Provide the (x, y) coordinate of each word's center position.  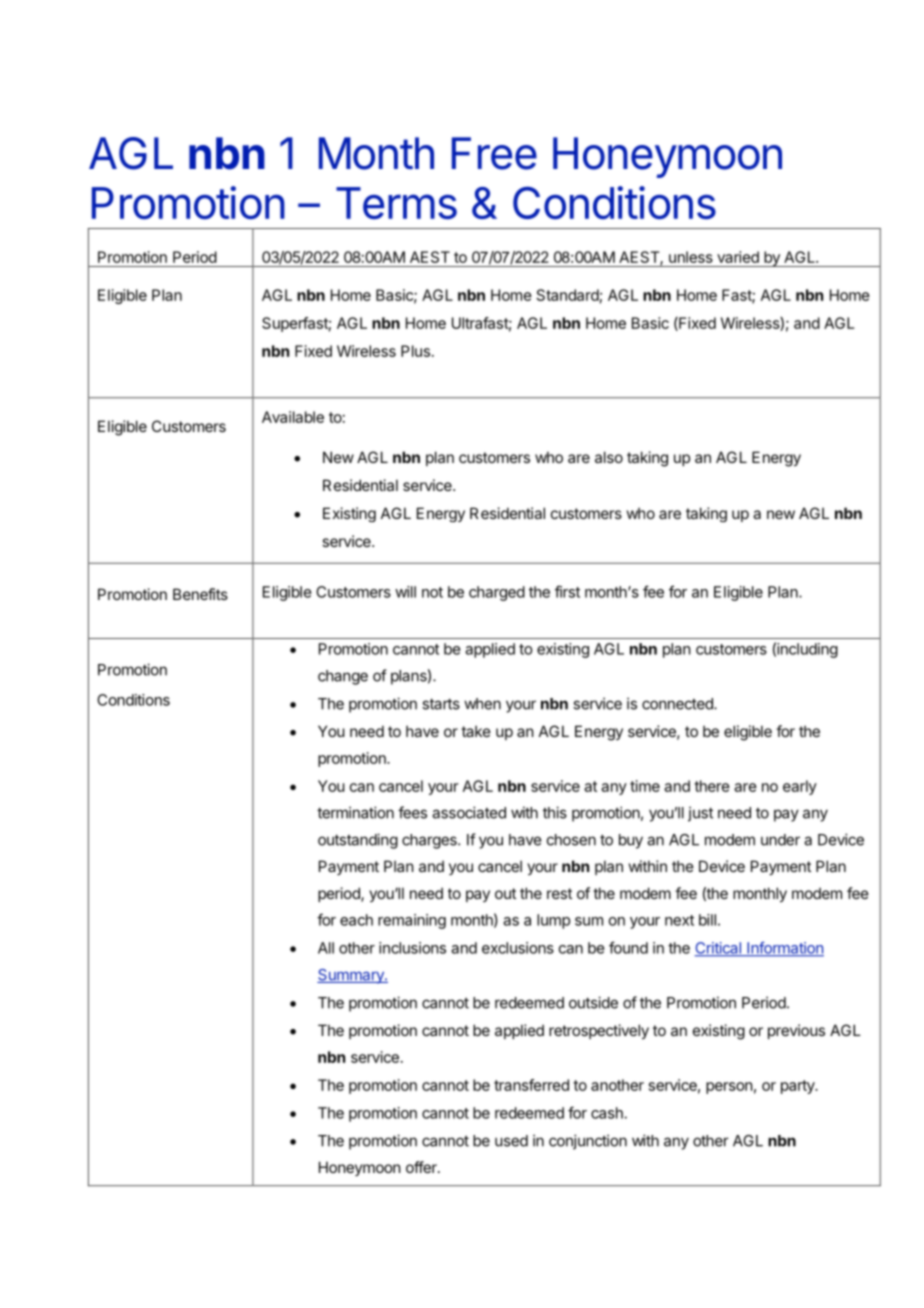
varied (738, 257)
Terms (396, 203)
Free (494, 153)
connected (678, 704)
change (343, 677)
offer (422, 1167)
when (482, 704)
